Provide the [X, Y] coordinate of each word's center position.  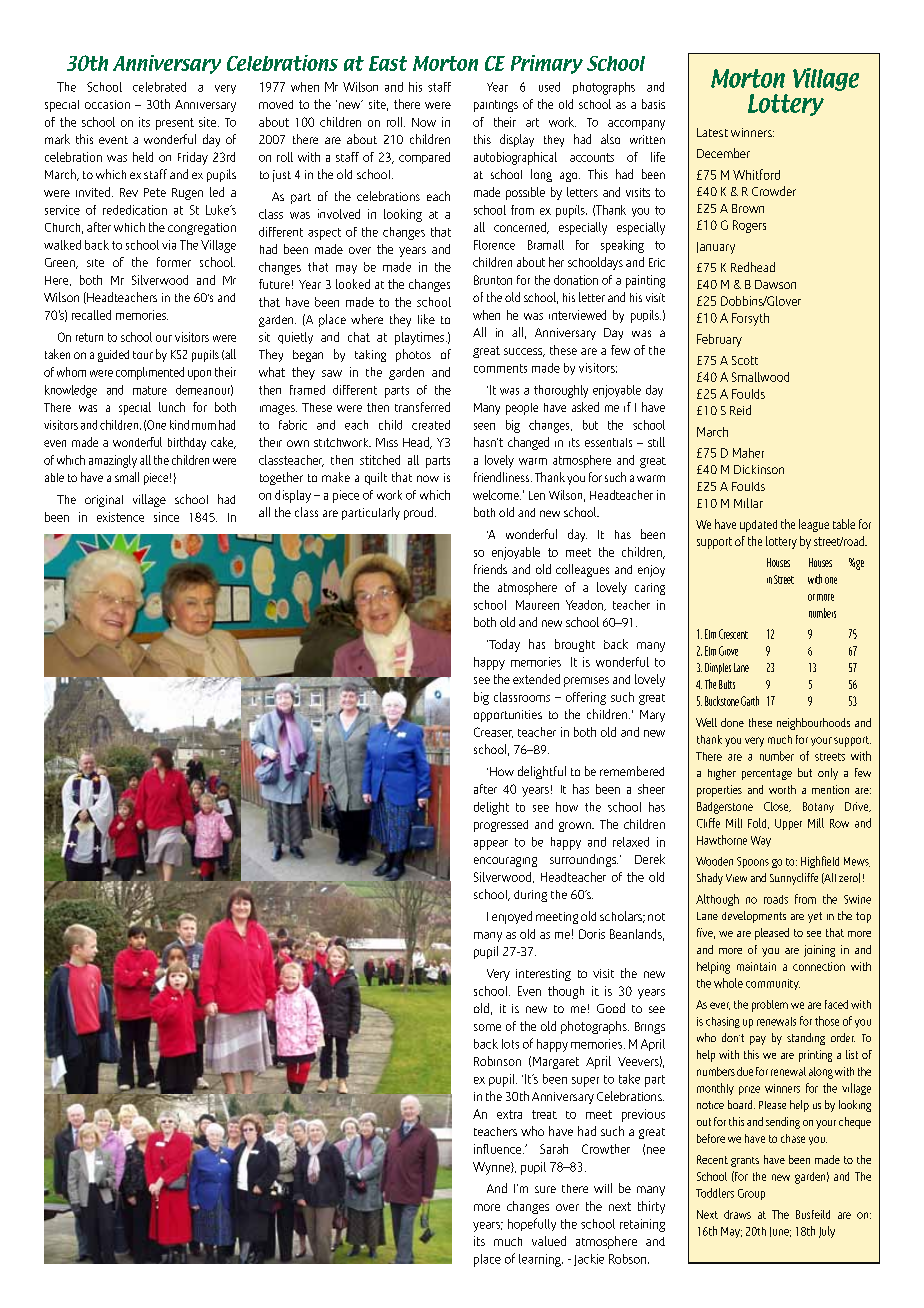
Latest [712, 132]
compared [424, 158]
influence [499, 1149]
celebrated [159, 87]
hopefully [532, 1224]
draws [737, 1214]
